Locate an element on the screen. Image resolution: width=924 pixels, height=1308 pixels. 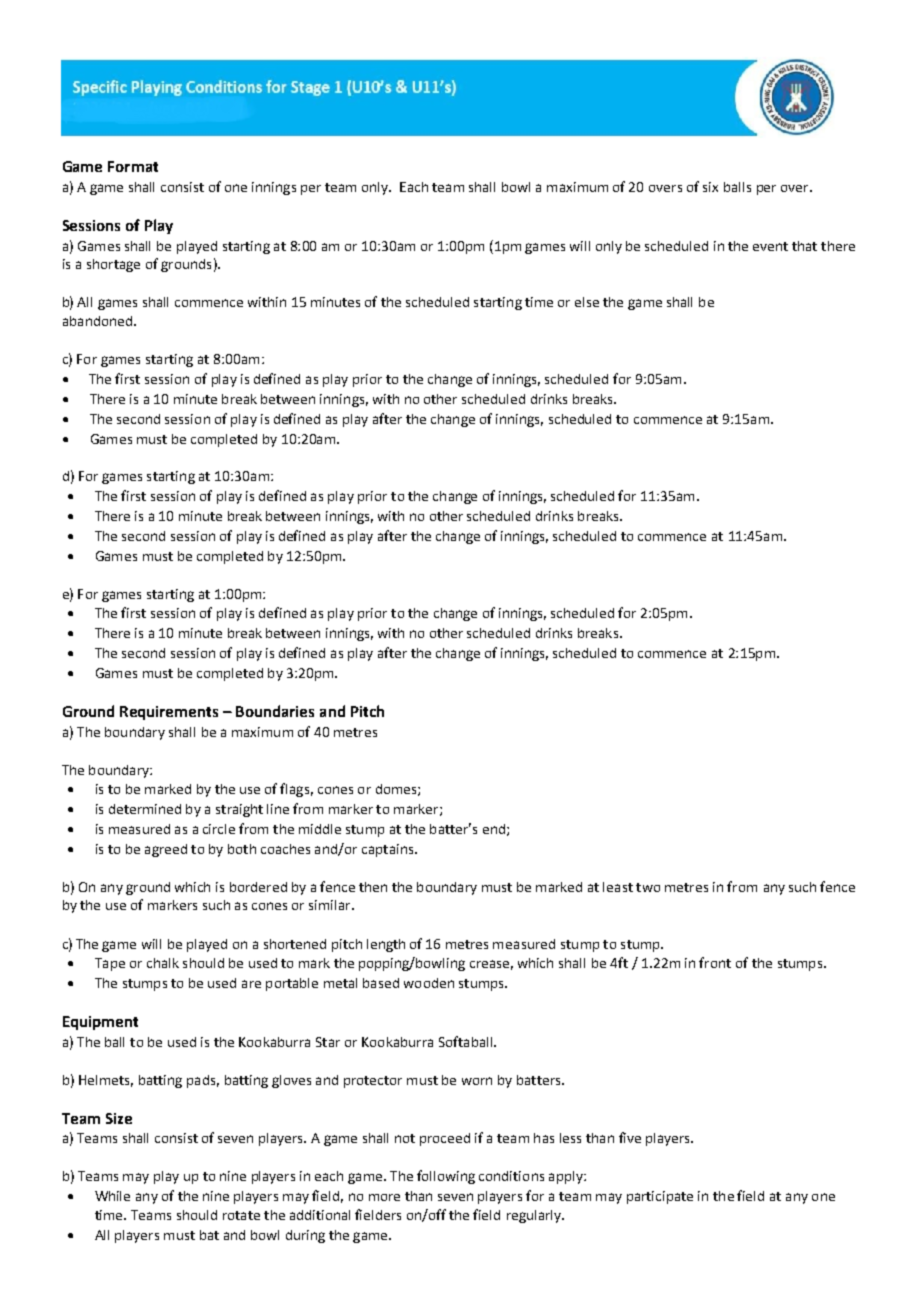
following is located at coordinates (446, 1177).
